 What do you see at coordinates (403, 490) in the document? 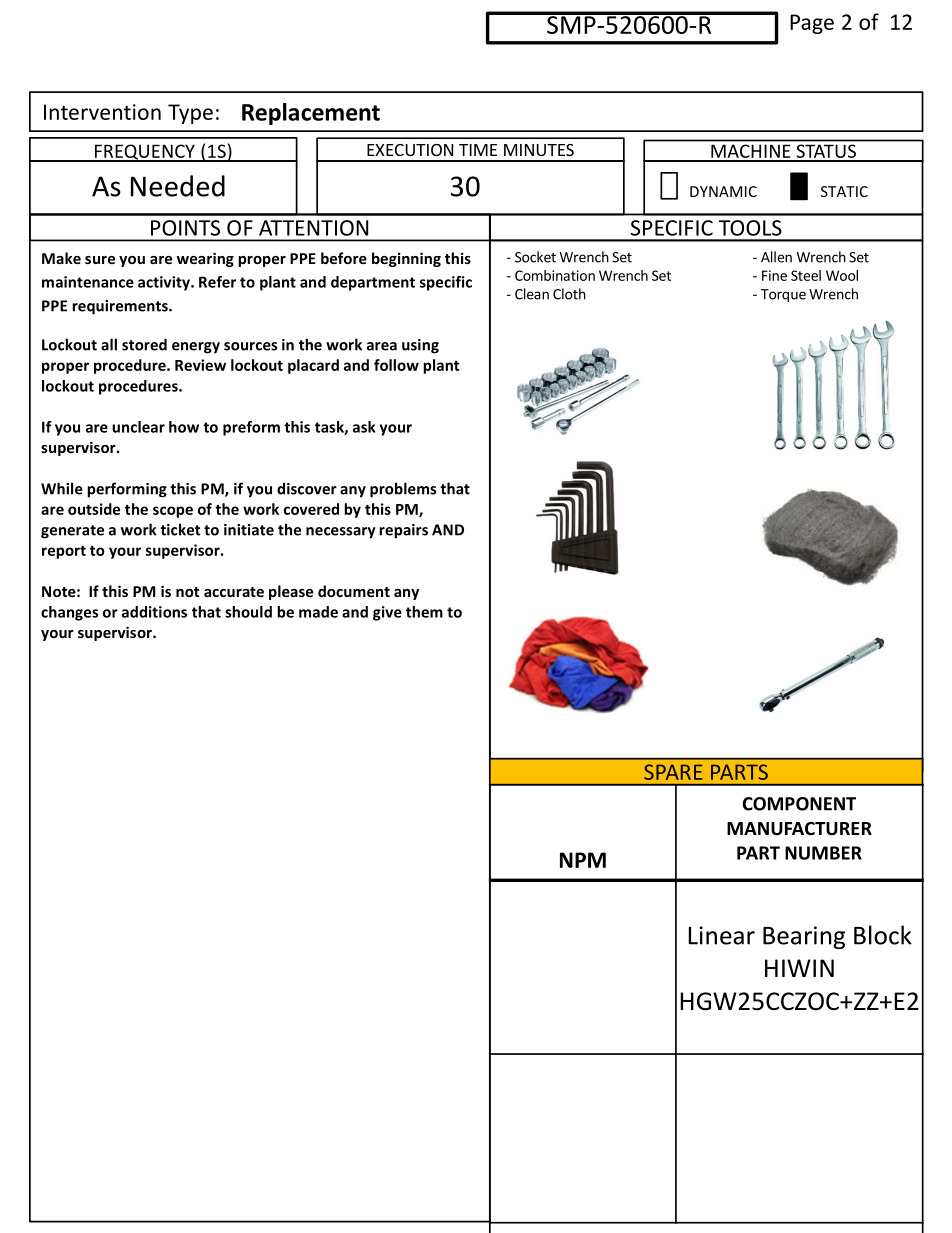
I see `problems` at bounding box center [403, 490].
